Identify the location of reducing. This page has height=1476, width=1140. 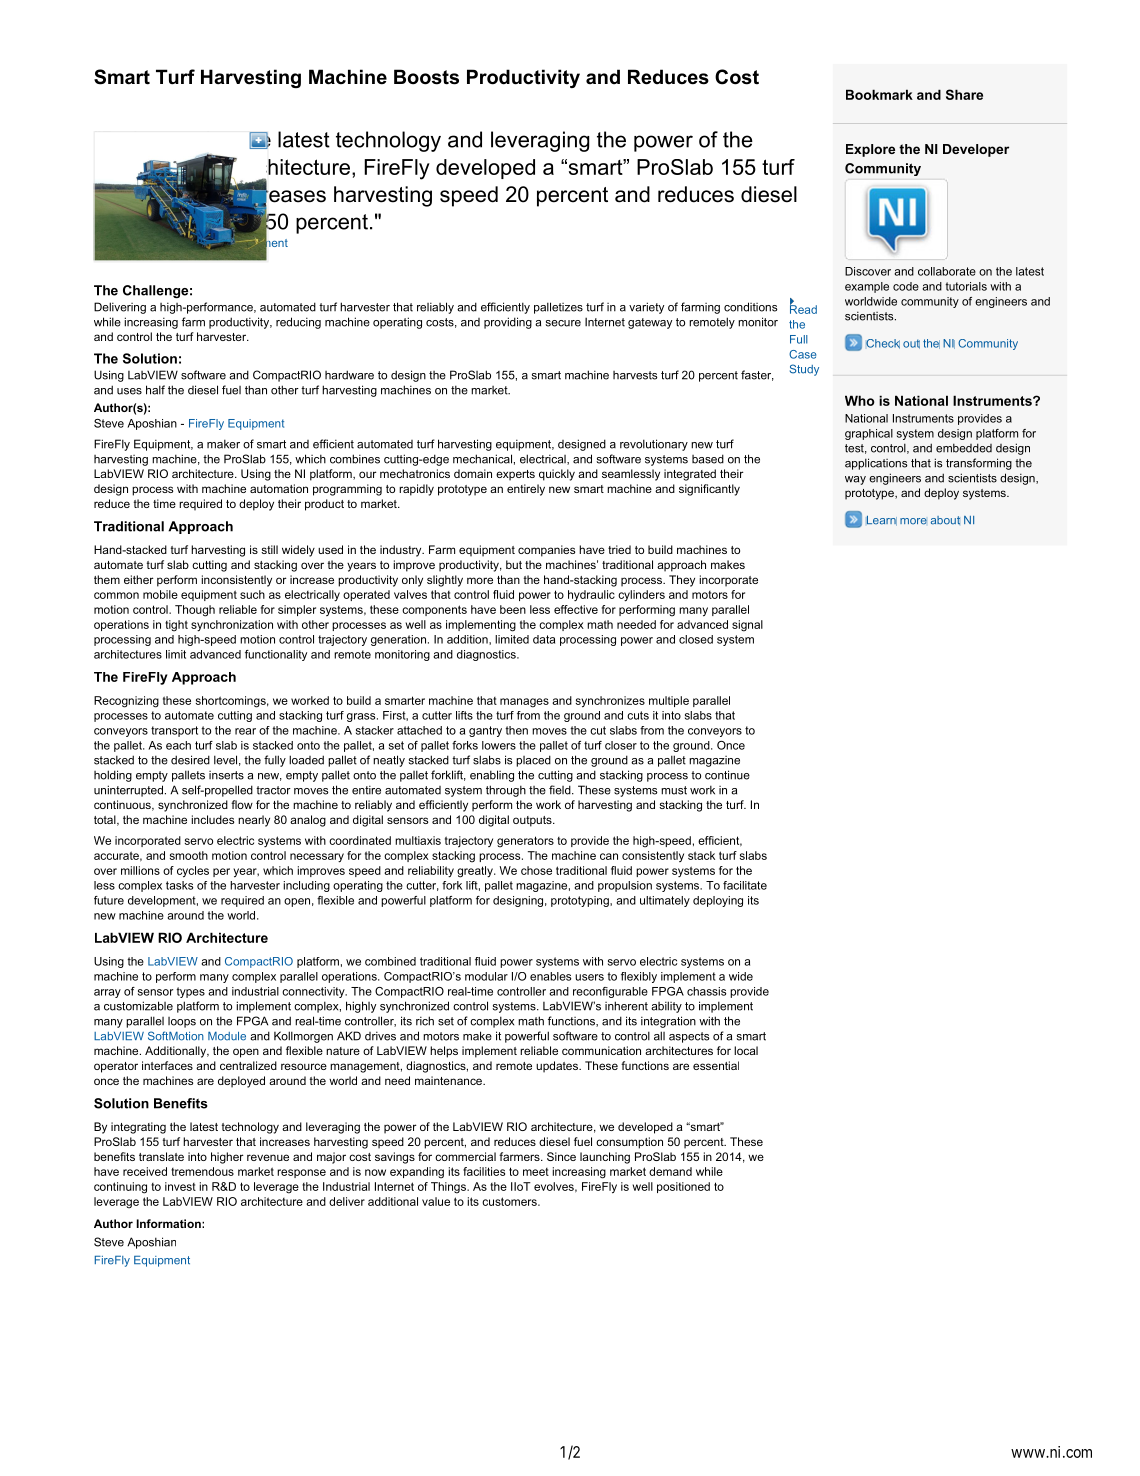
(298, 323).
